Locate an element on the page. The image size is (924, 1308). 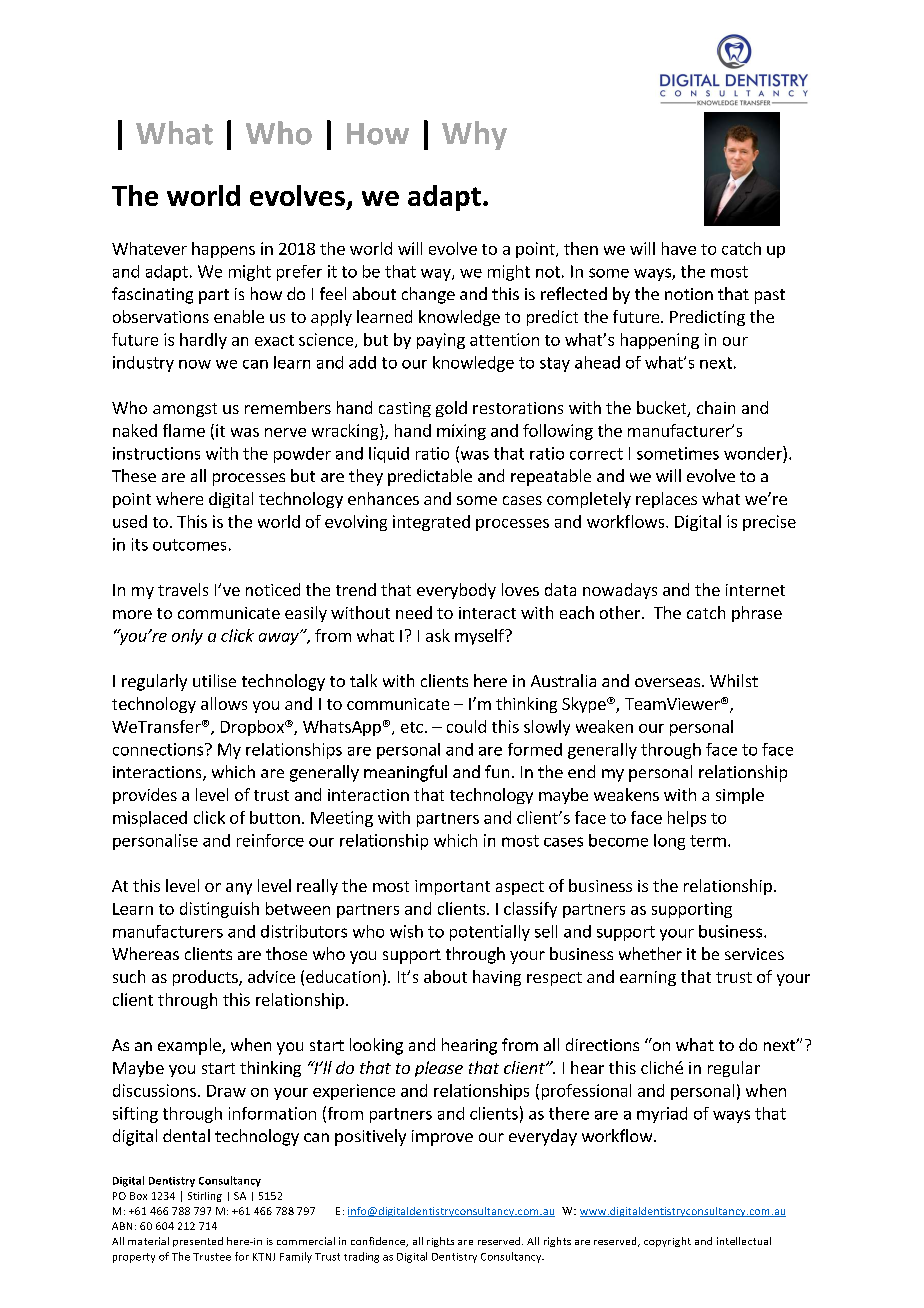
Why is located at coordinates (474, 135).
